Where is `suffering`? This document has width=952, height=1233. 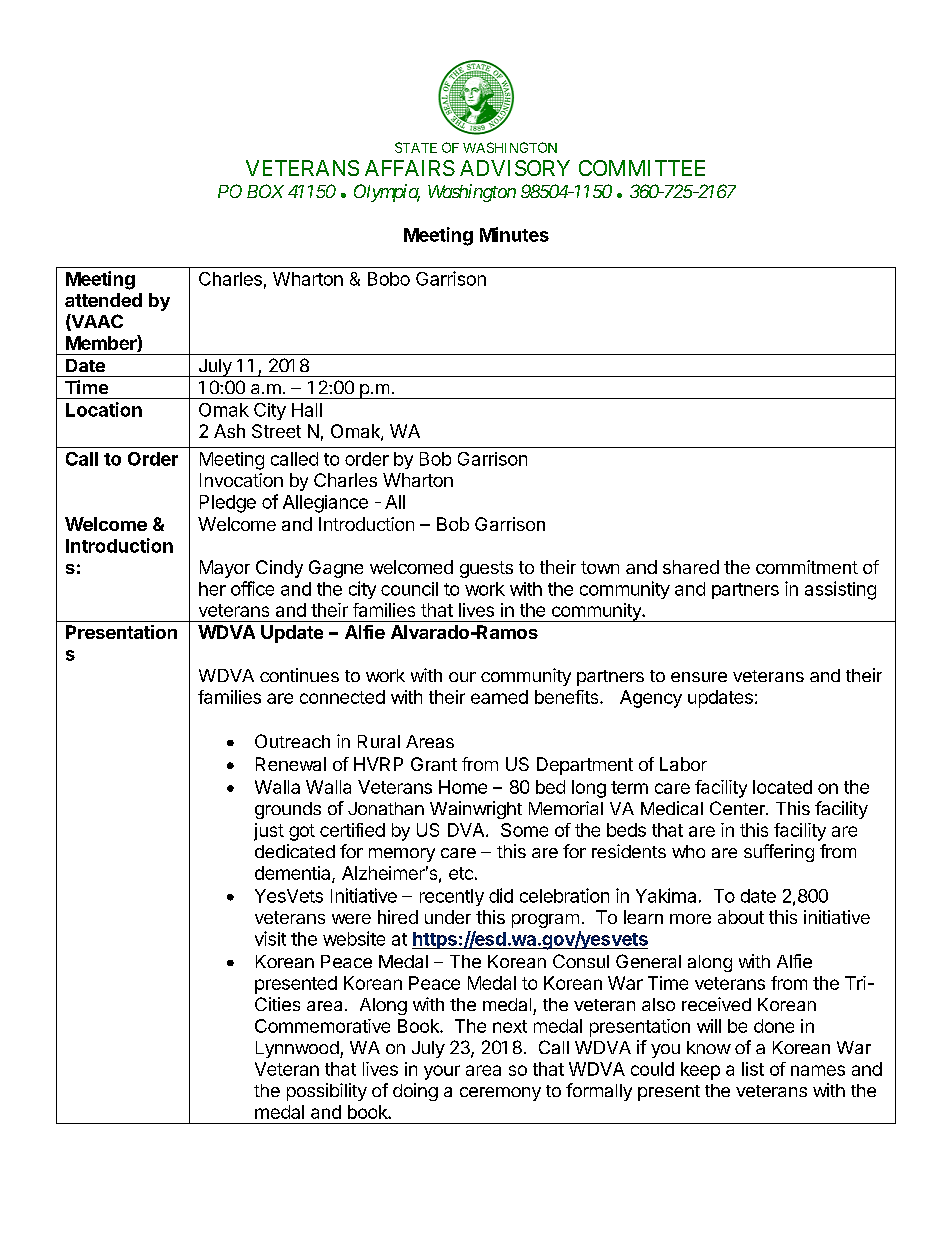
suffering is located at coordinates (779, 853).
